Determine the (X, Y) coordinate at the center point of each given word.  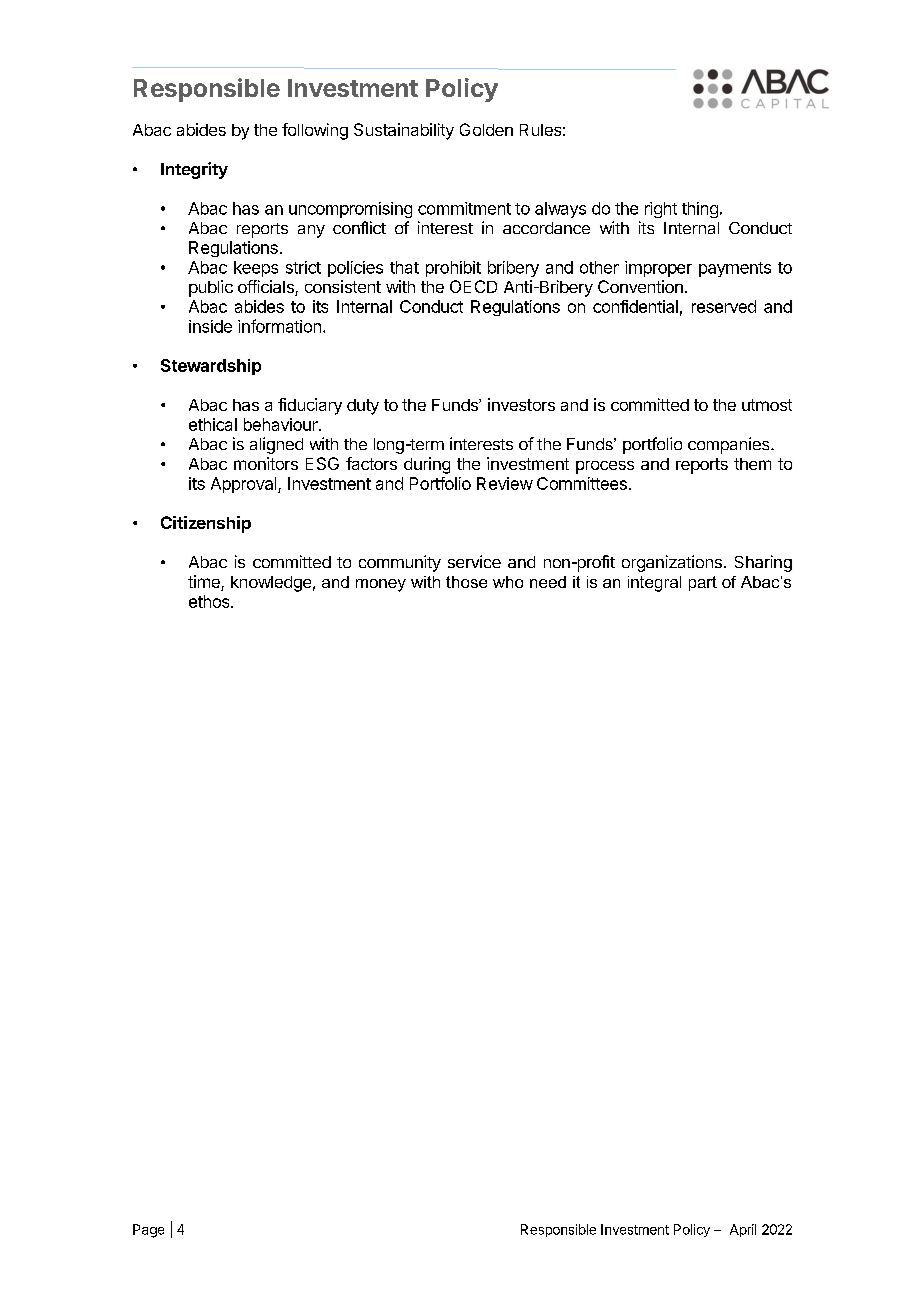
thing (700, 210)
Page (148, 1231)
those (466, 582)
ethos (210, 601)
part (703, 583)
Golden (486, 129)
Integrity (194, 170)
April (743, 1230)
